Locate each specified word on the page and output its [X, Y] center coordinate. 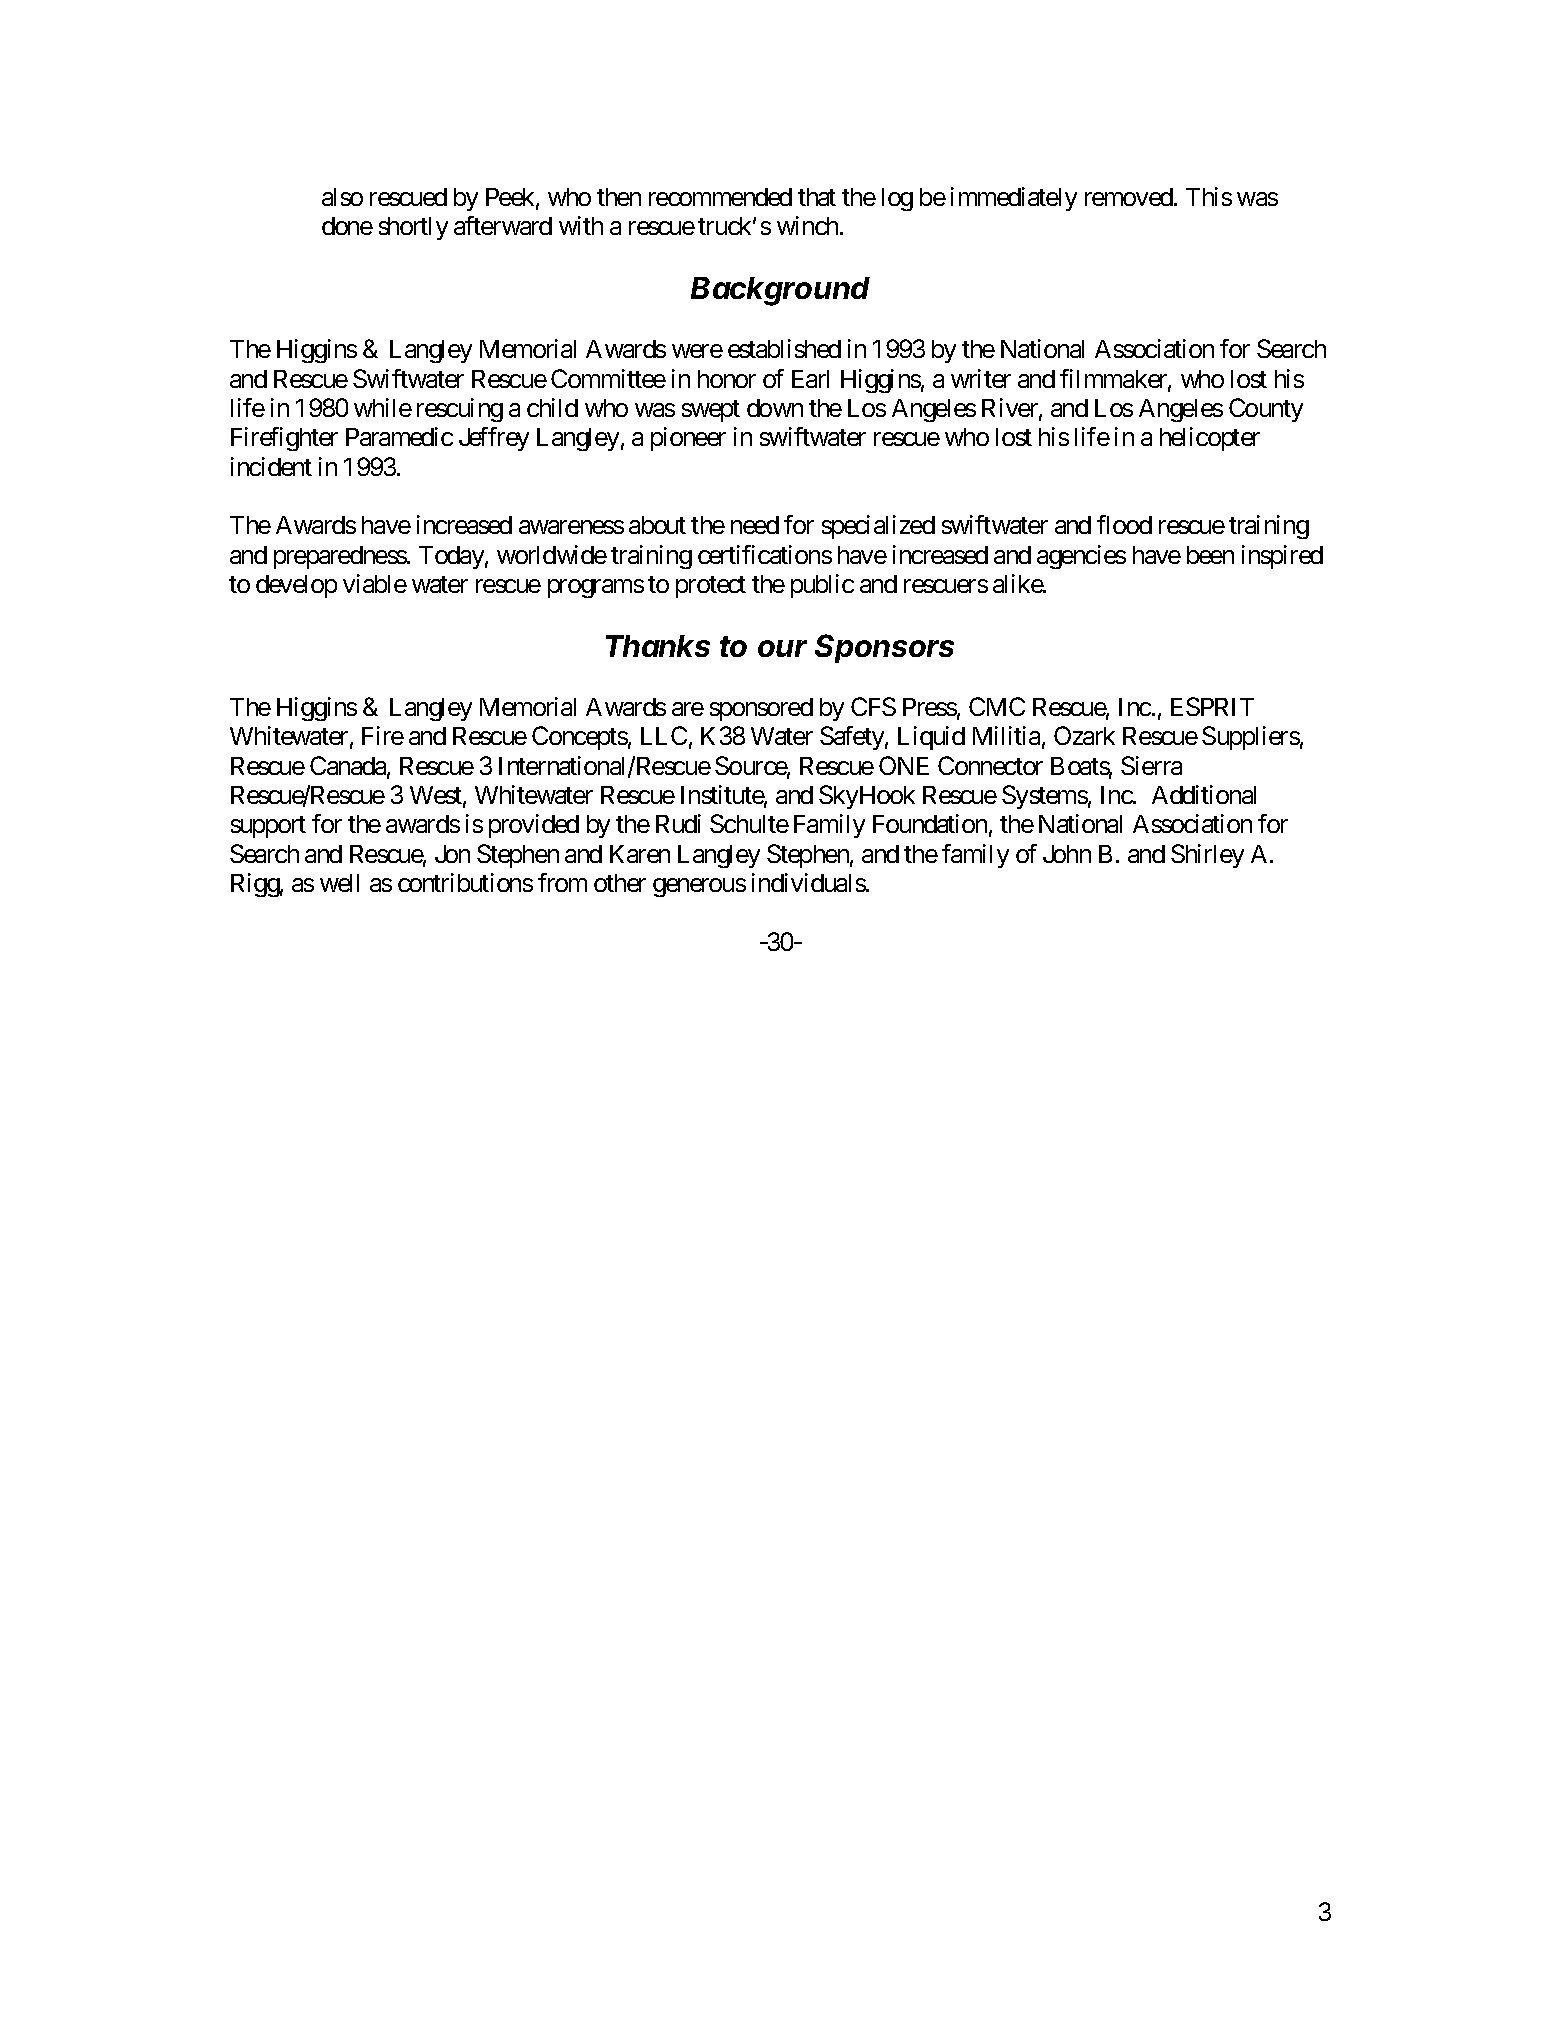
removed [1130, 197]
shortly [413, 228]
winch [809, 225]
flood [1124, 524]
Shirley [1207, 856]
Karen [640, 854]
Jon [452, 854]
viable [375, 583]
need [755, 525]
